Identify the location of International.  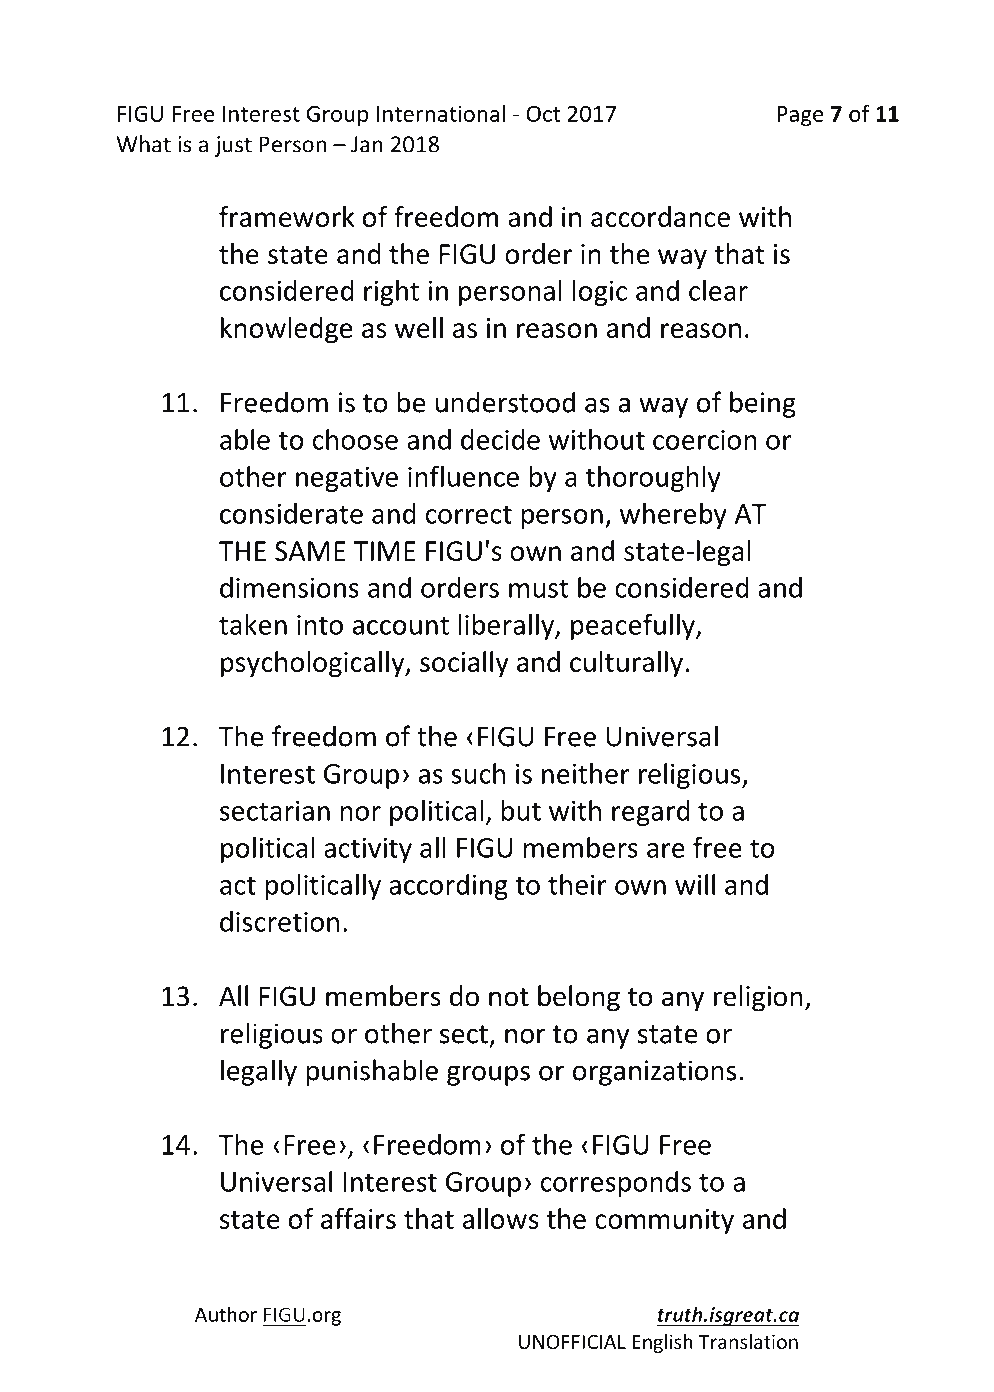
(441, 113).
